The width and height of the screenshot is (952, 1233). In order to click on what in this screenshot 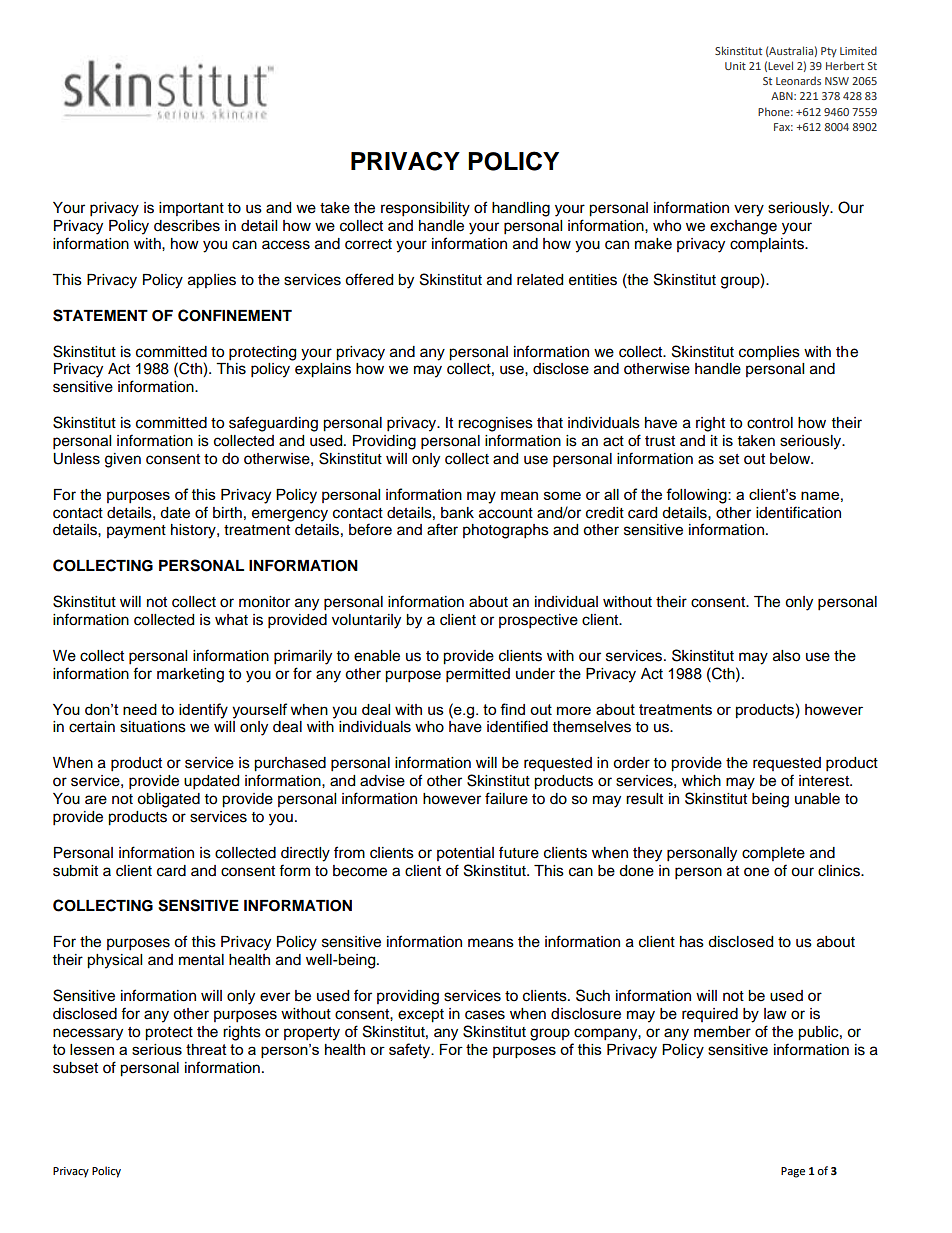, I will do `click(231, 620)`.
